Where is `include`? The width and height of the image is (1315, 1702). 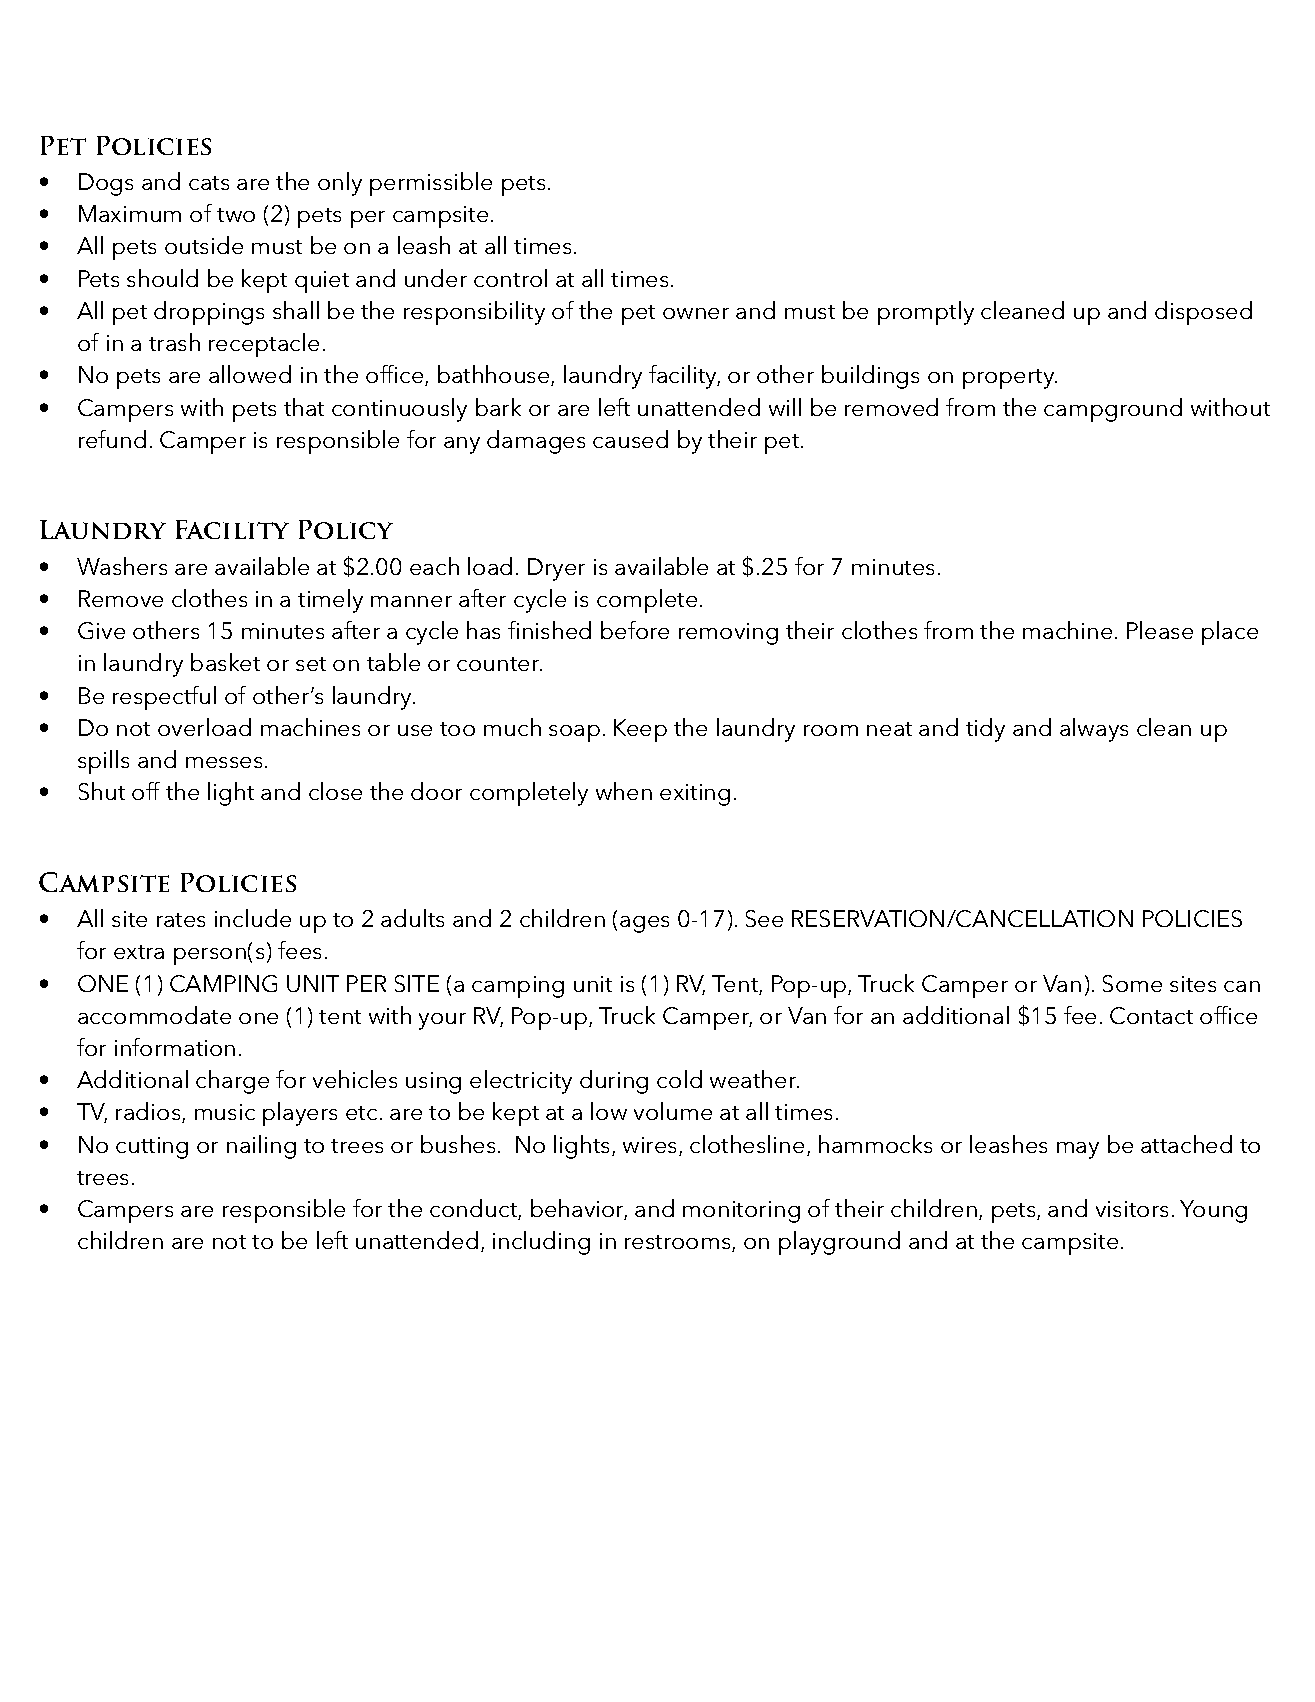 include is located at coordinates (253, 918).
